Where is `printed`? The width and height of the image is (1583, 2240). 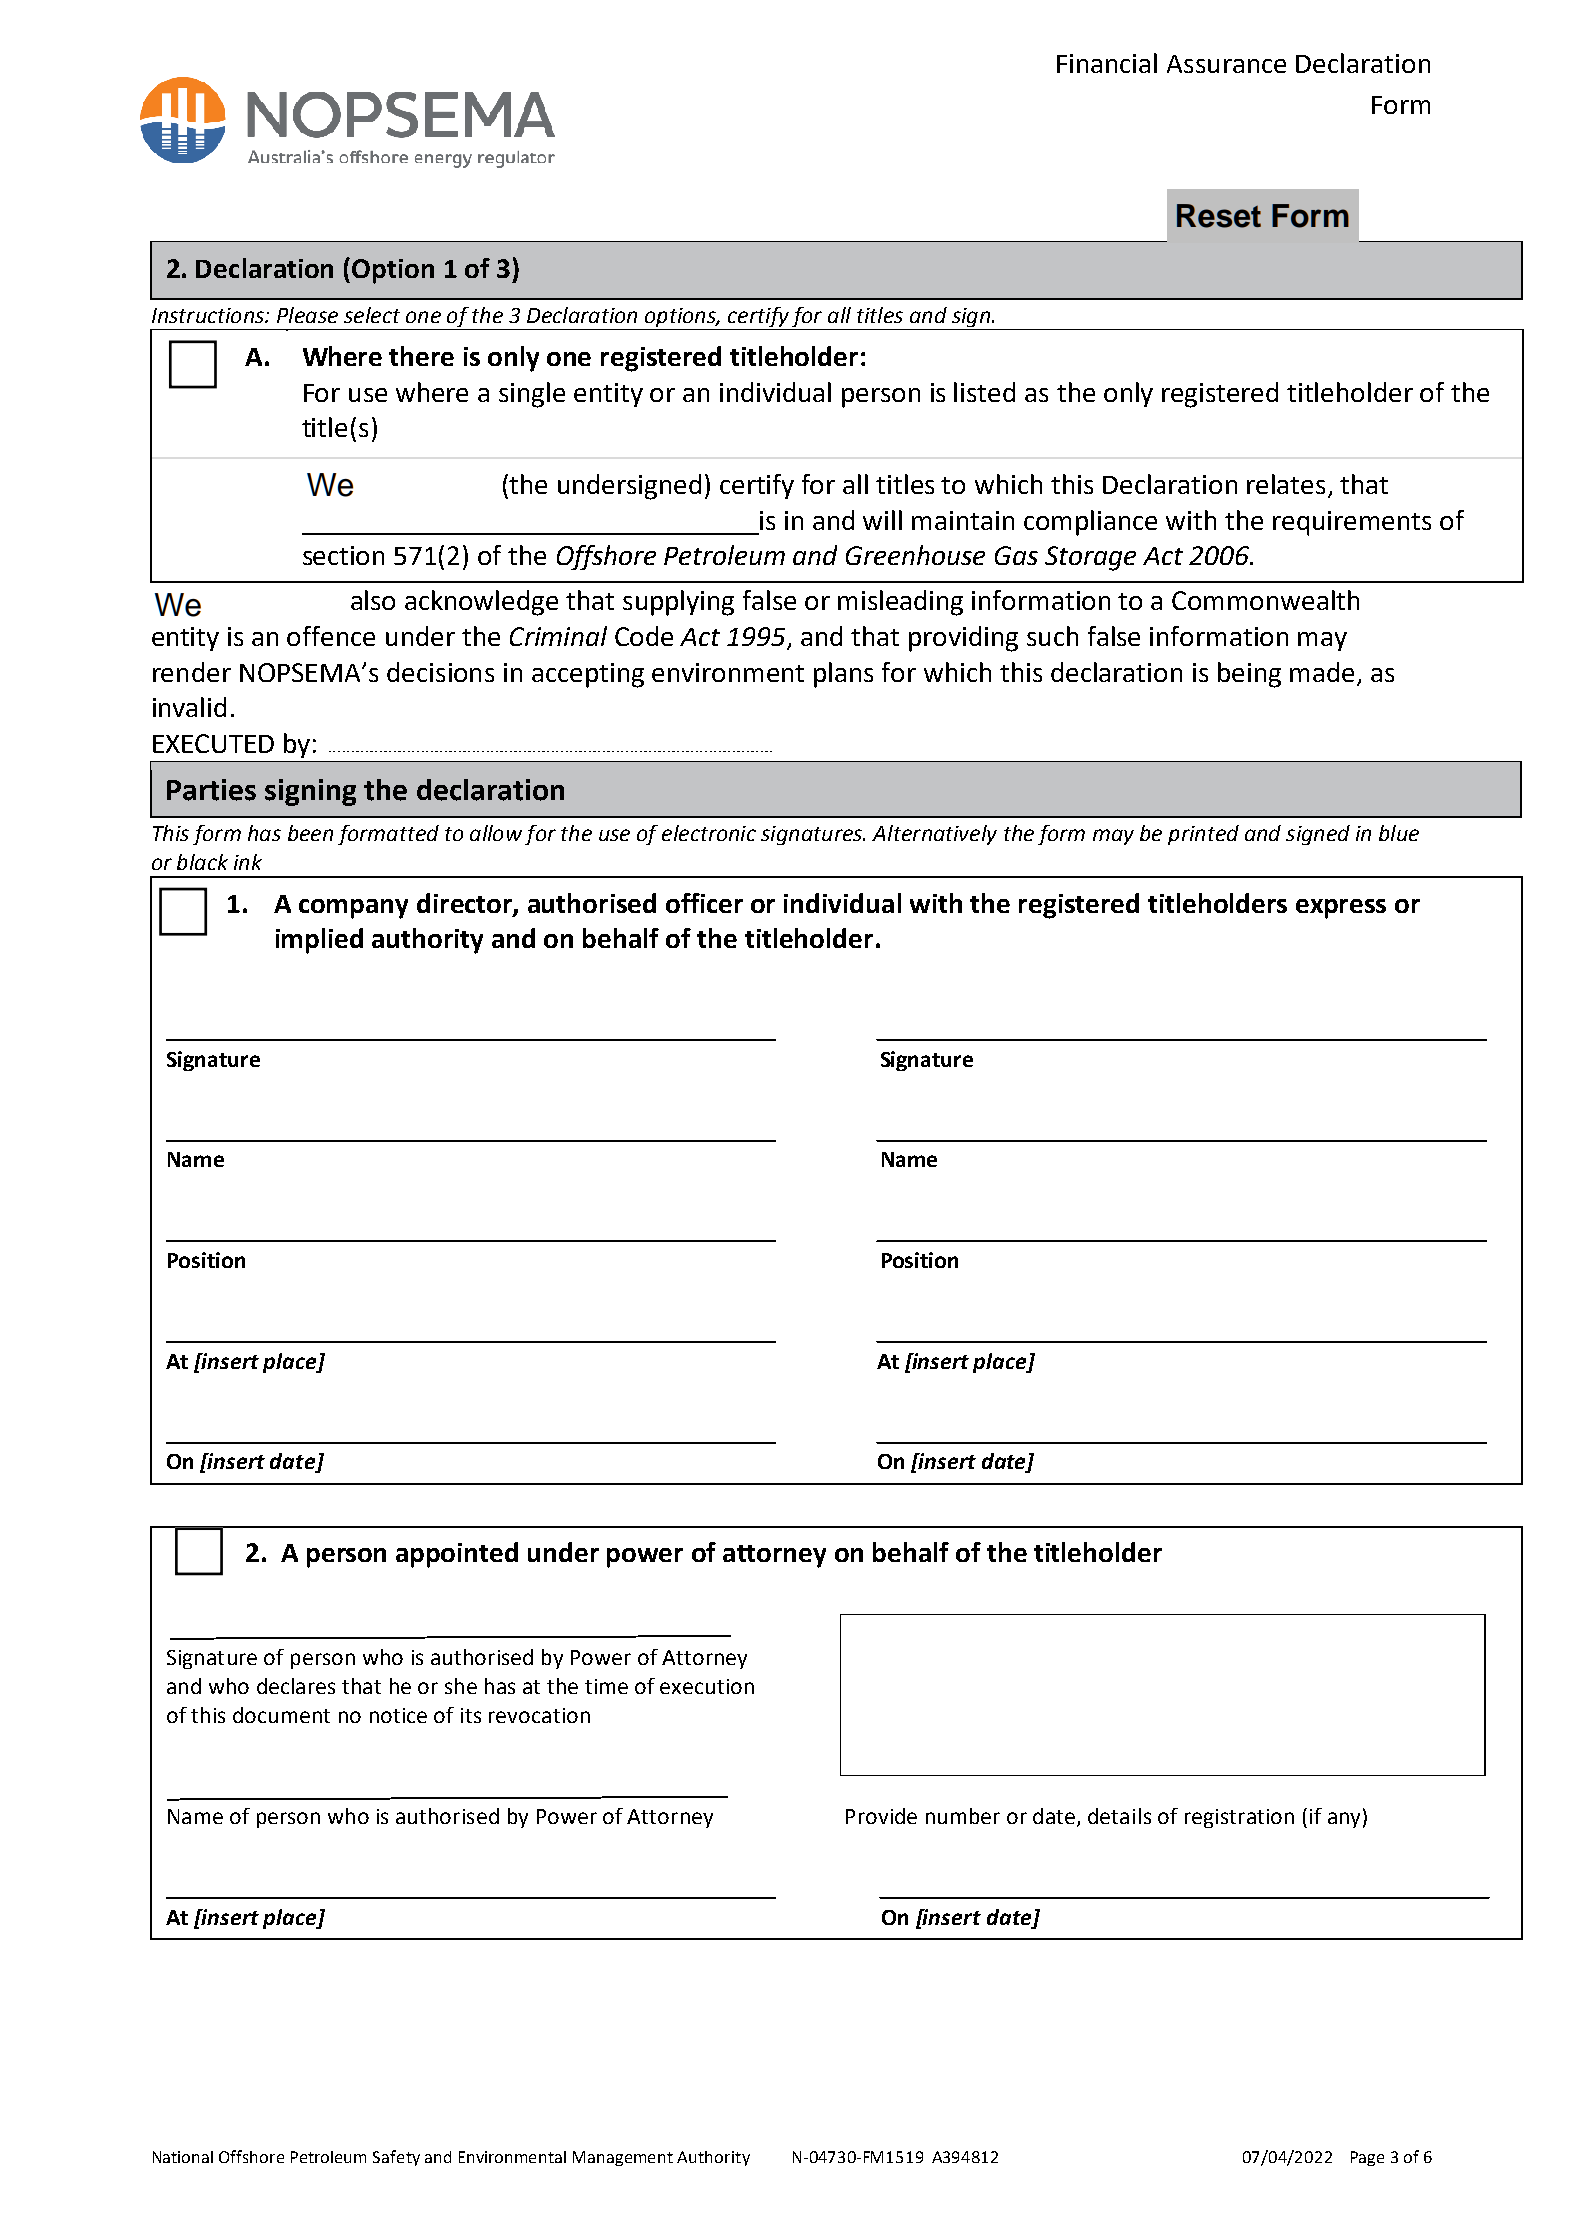
printed is located at coordinates (1203, 835).
